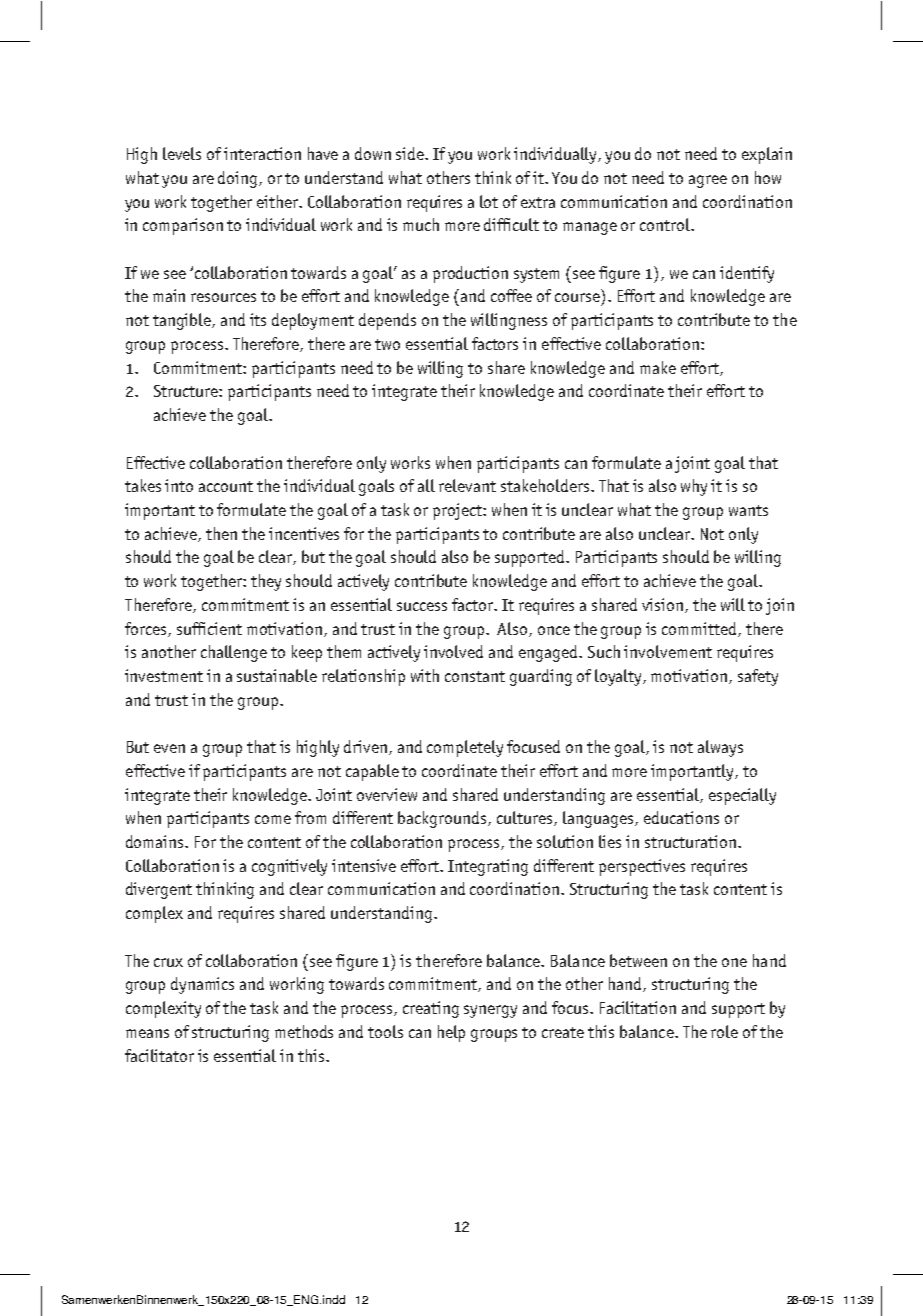 The height and width of the screenshot is (1316, 923). What do you see at coordinates (443, 819) in the screenshot?
I see `backgrounds` at bounding box center [443, 819].
